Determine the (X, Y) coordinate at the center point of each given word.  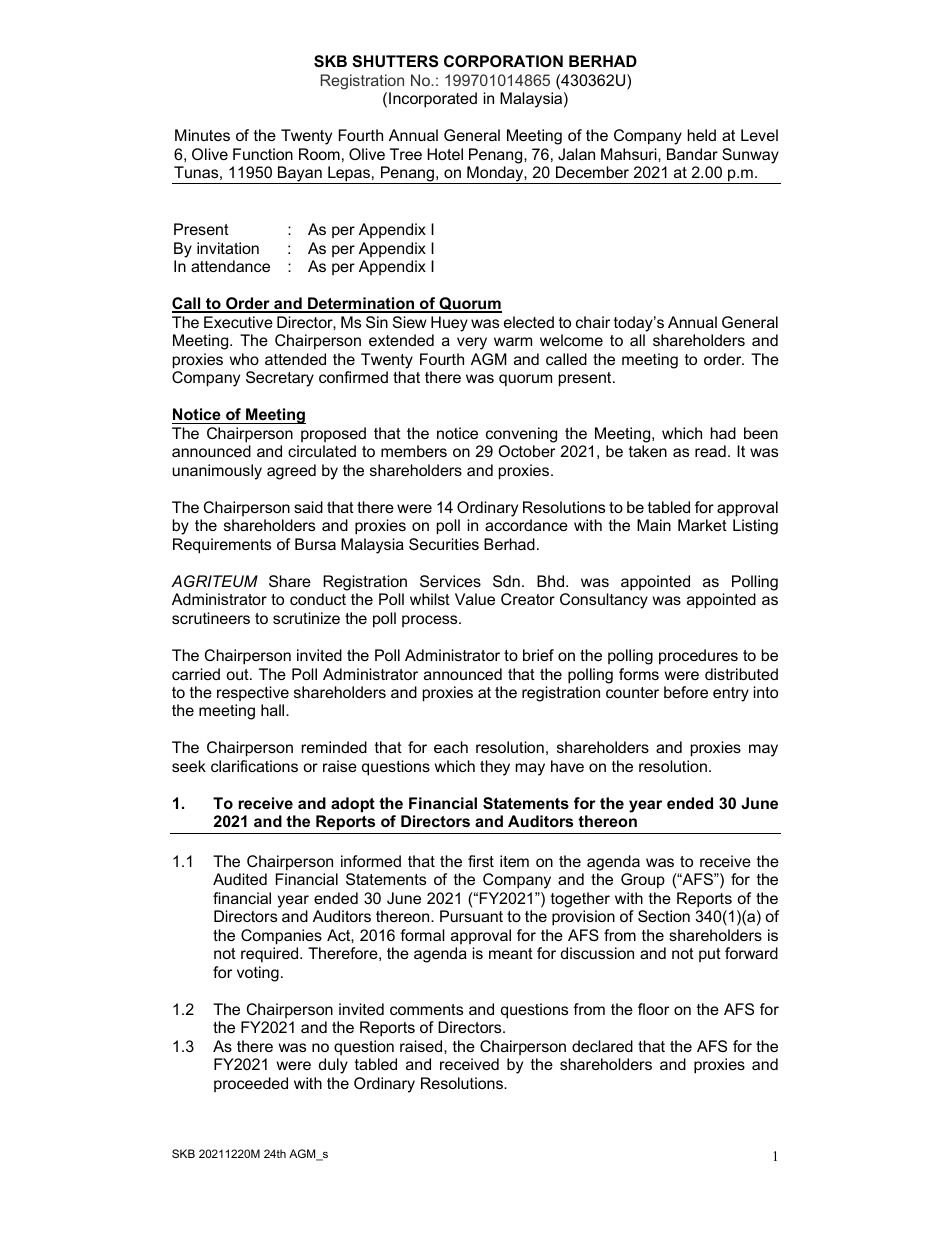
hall (274, 710)
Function (263, 154)
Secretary (280, 379)
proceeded (251, 1084)
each (451, 747)
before (686, 692)
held (702, 135)
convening (521, 435)
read (710, 451)
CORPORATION (503, 61)
